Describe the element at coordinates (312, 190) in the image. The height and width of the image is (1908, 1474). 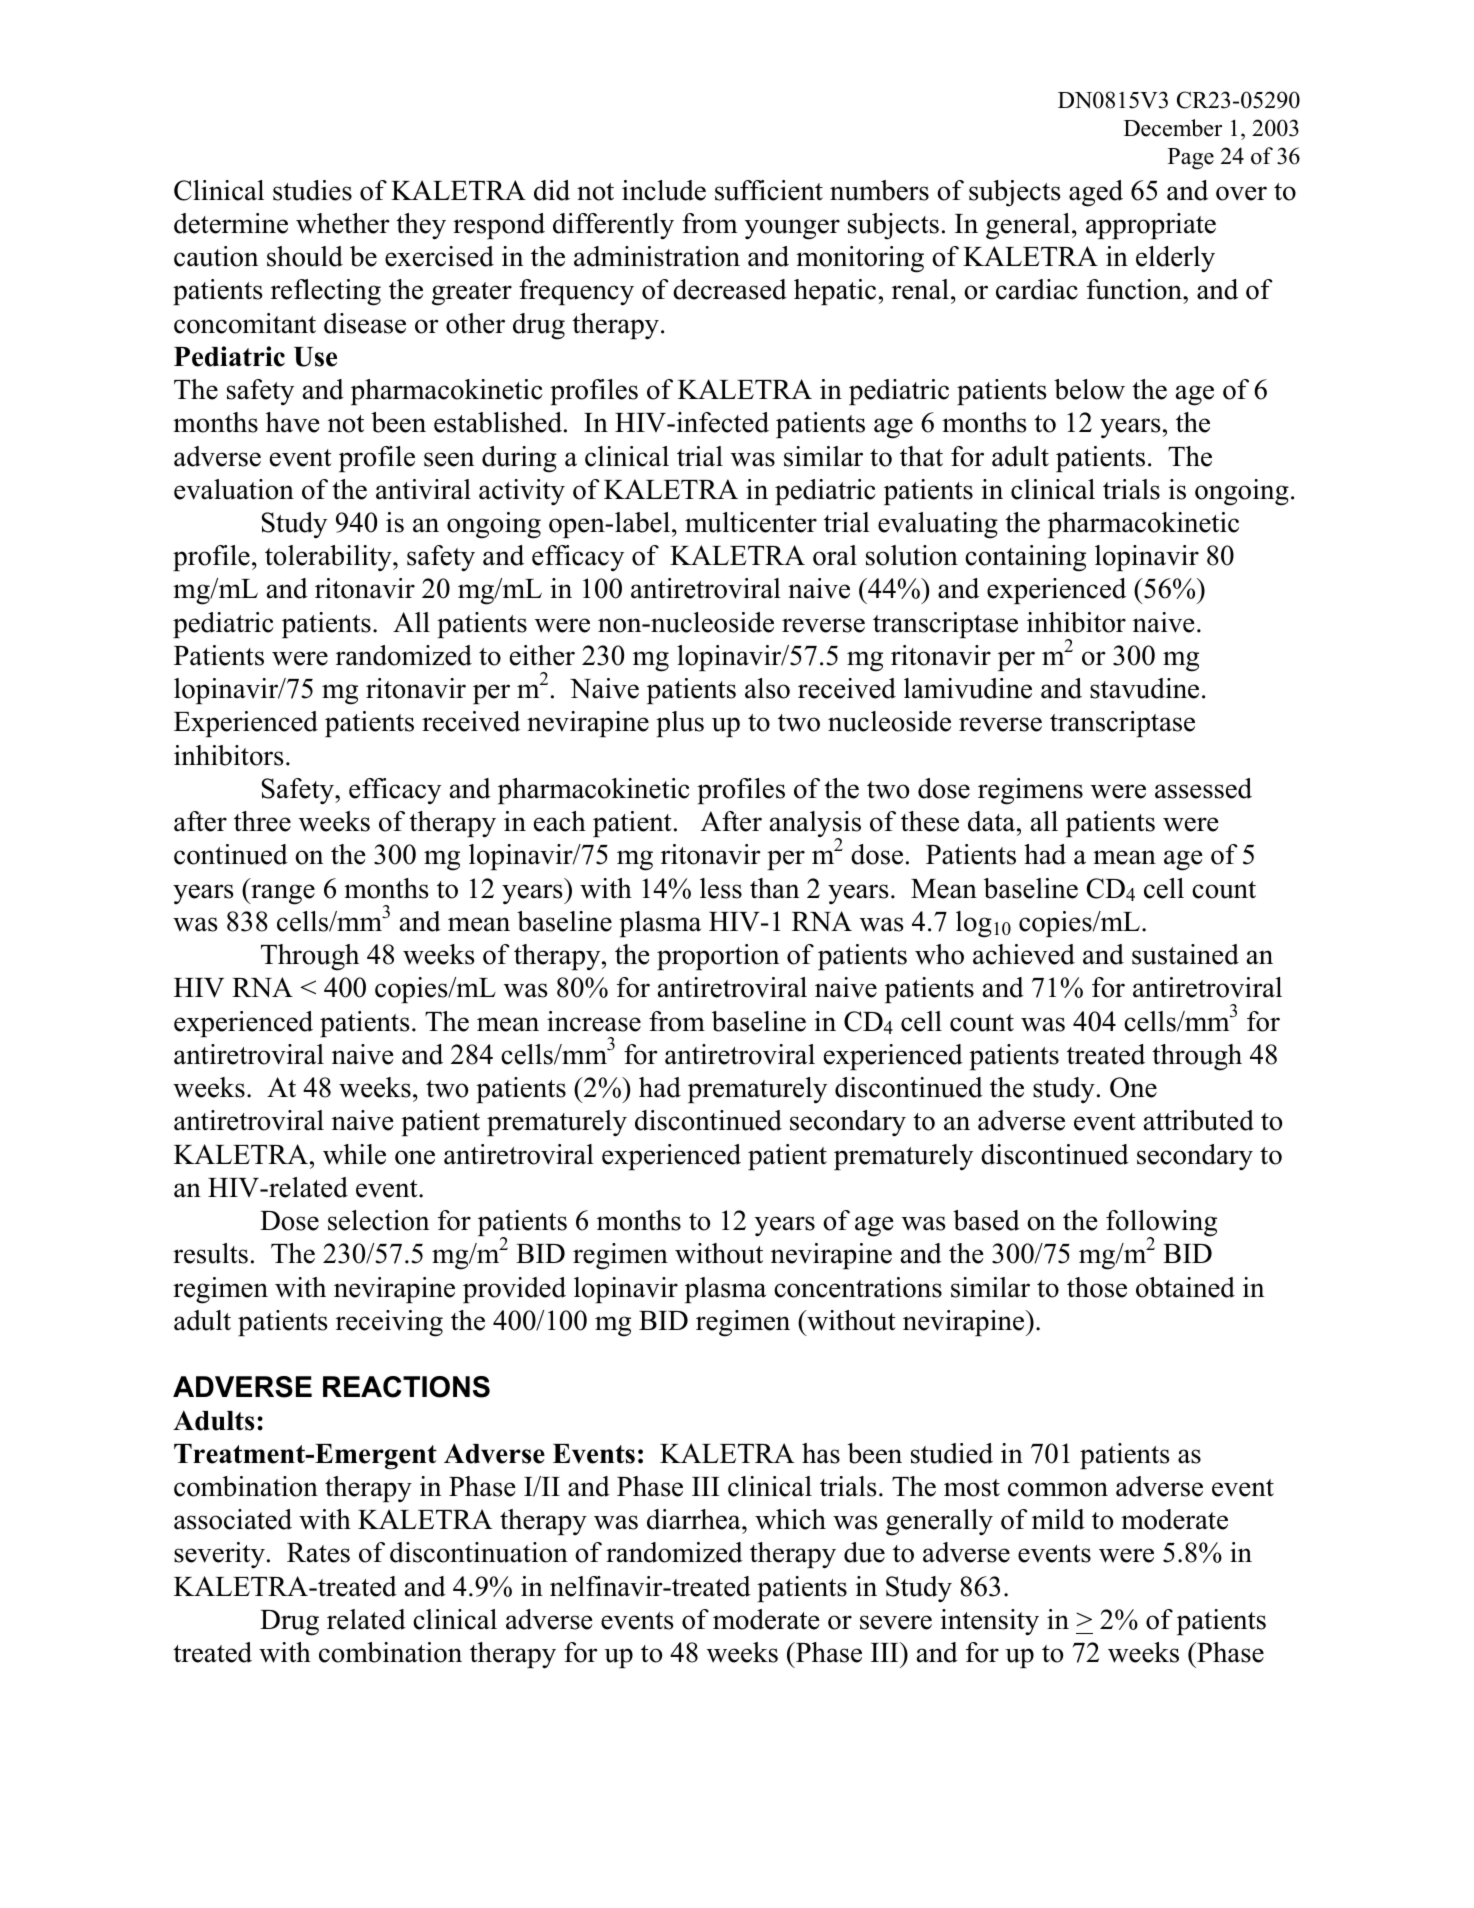
I see `studies` at that location.
